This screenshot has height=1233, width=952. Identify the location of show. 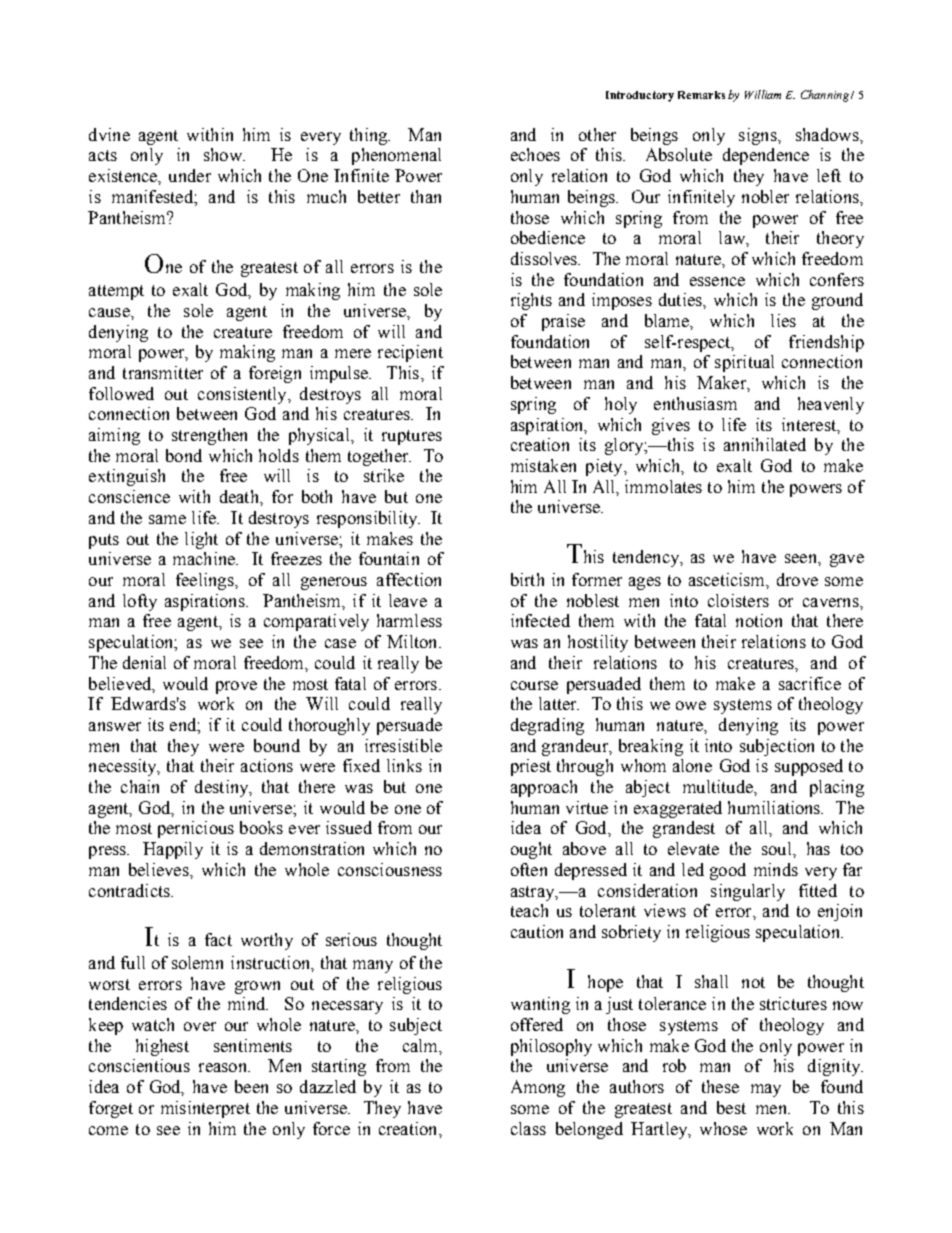
(224, 154).
